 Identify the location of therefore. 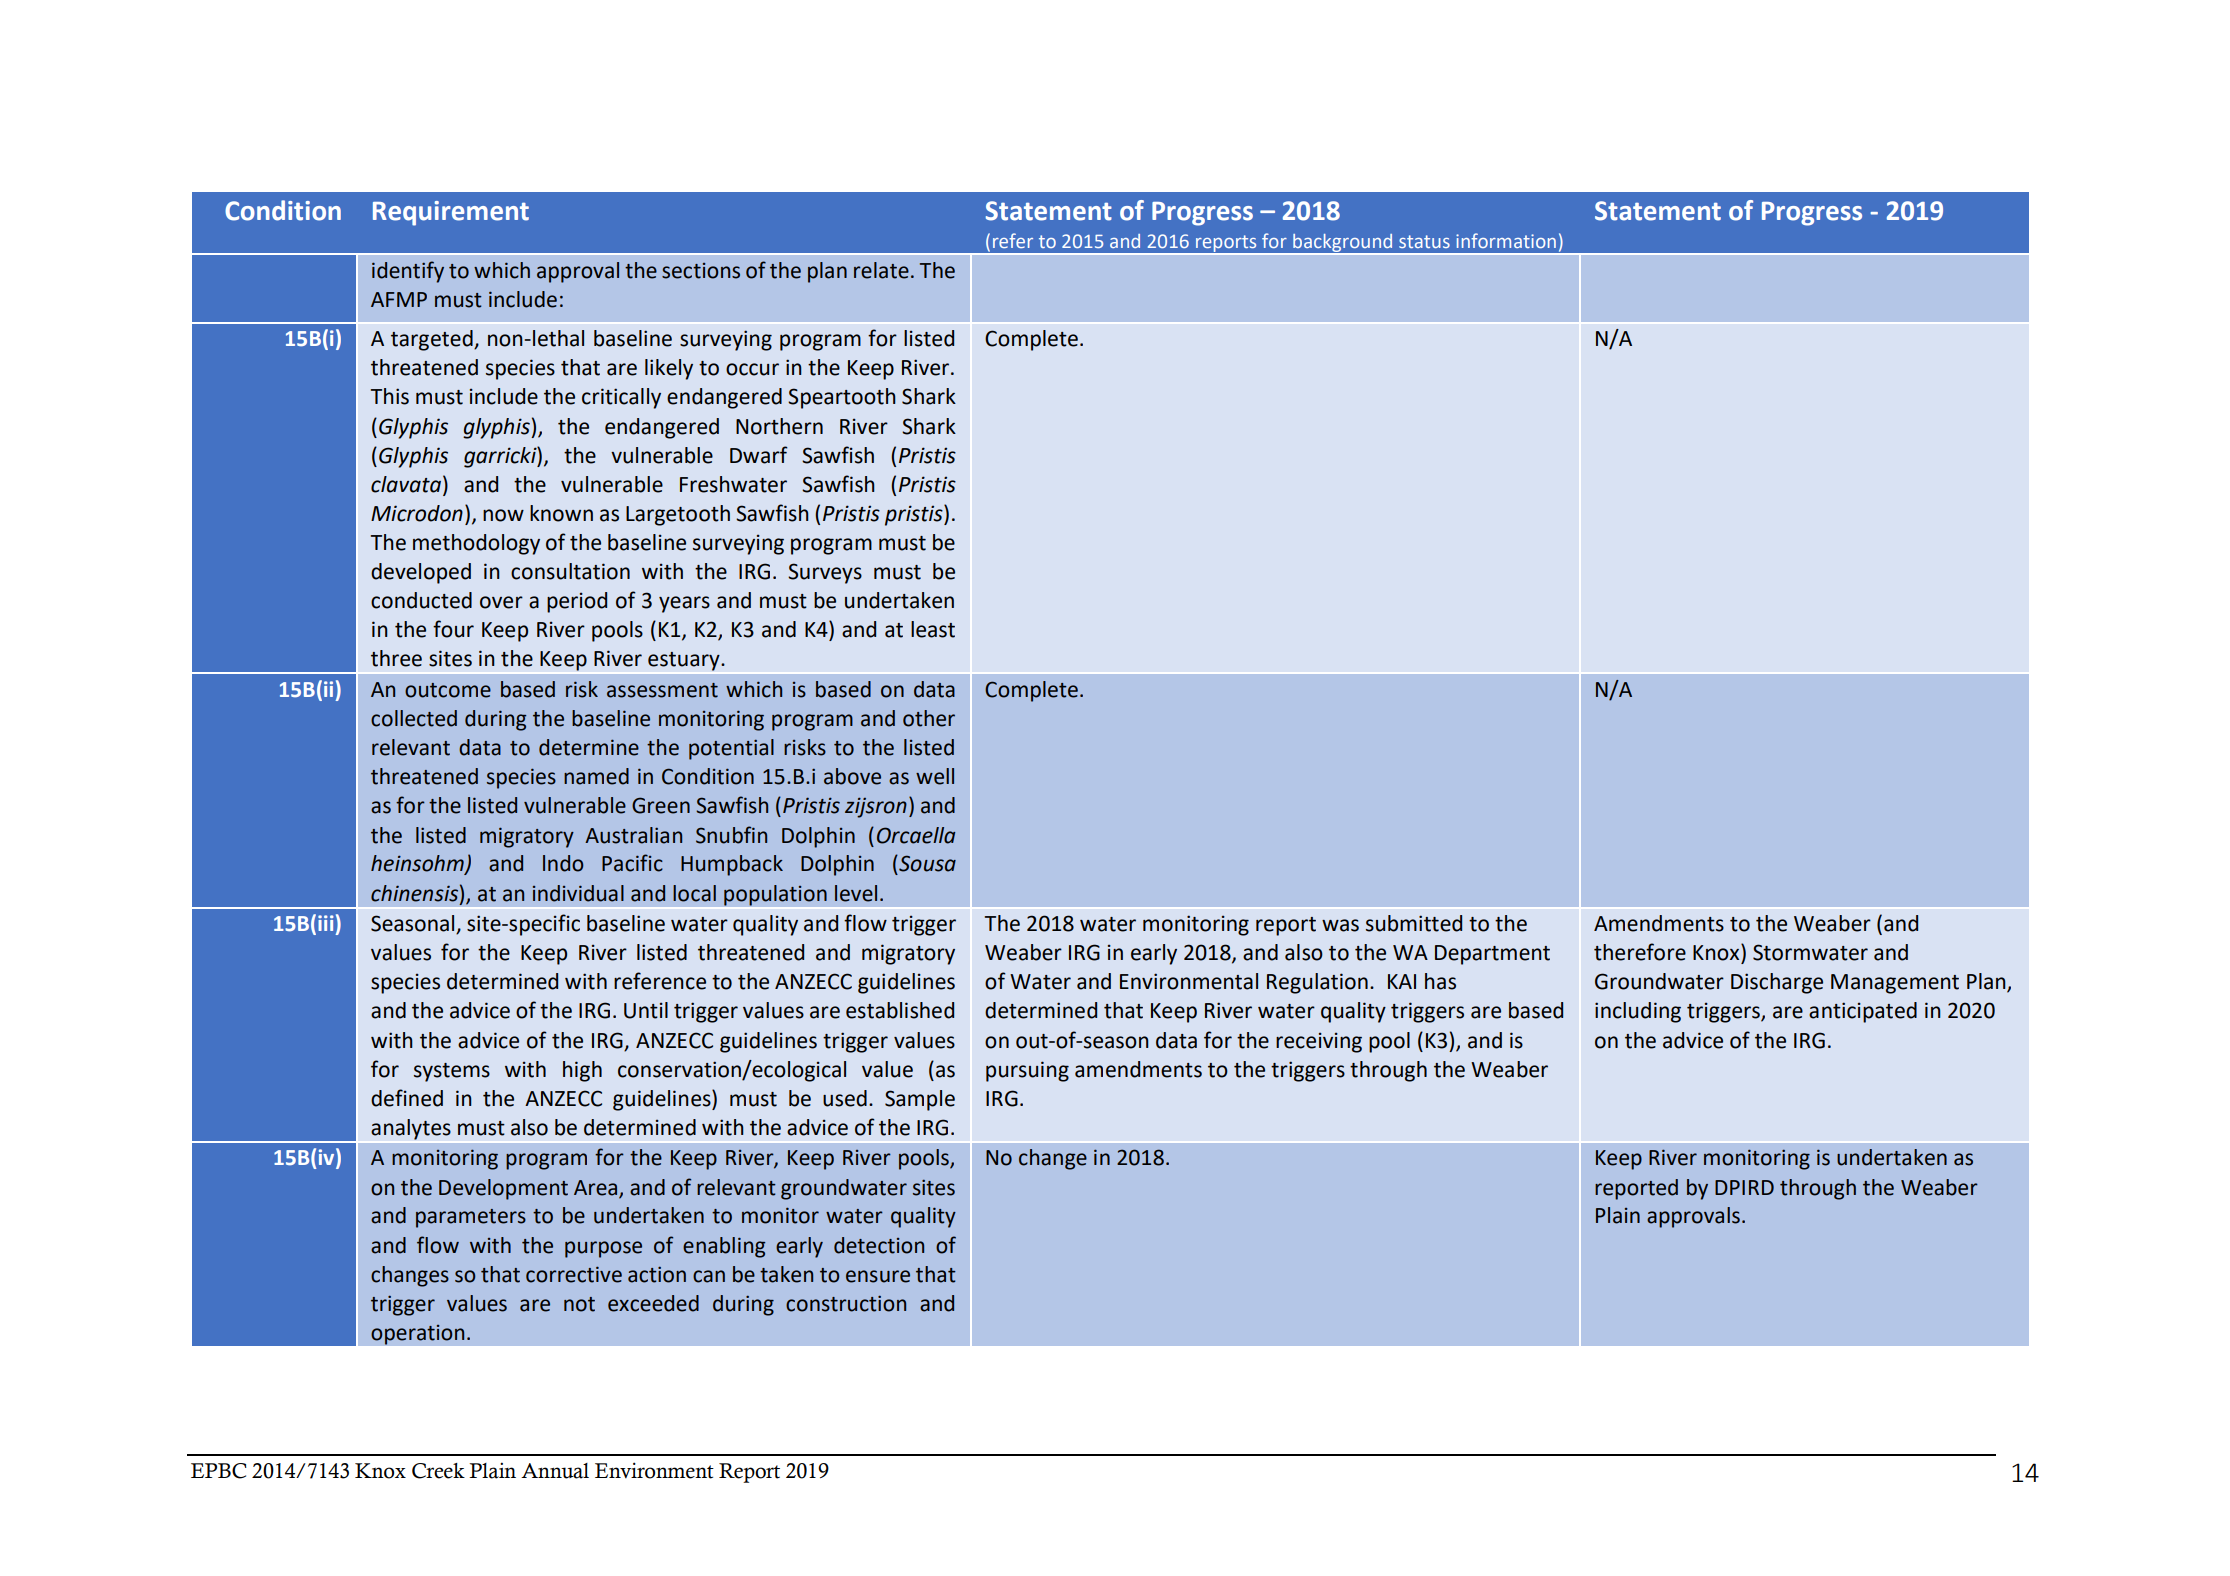
(1640, 952).
